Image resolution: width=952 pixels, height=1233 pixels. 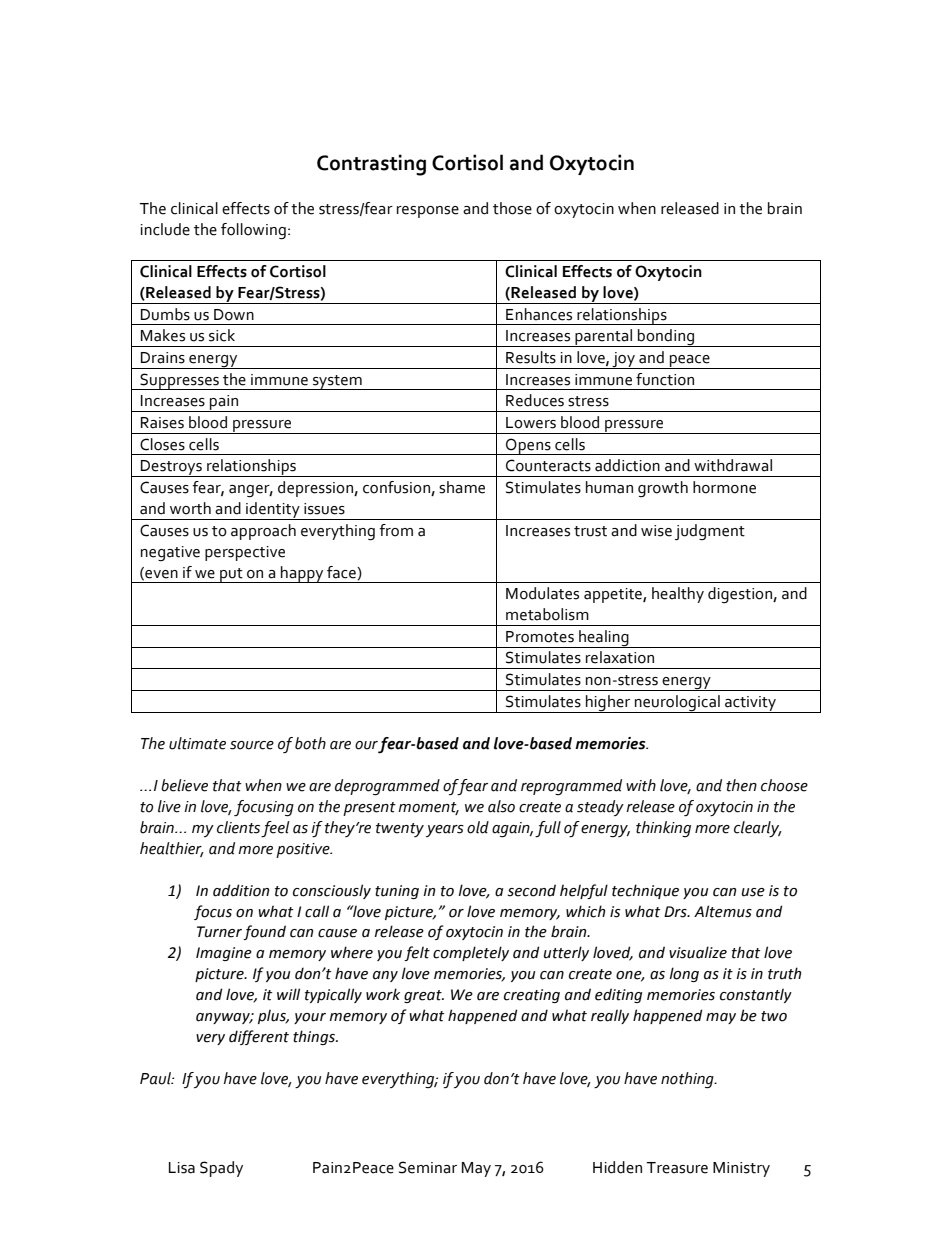 What do you see at coordinates (677, 1168) in the screenshot?
I see `Treasure` at bounding box center [677, 1168].
